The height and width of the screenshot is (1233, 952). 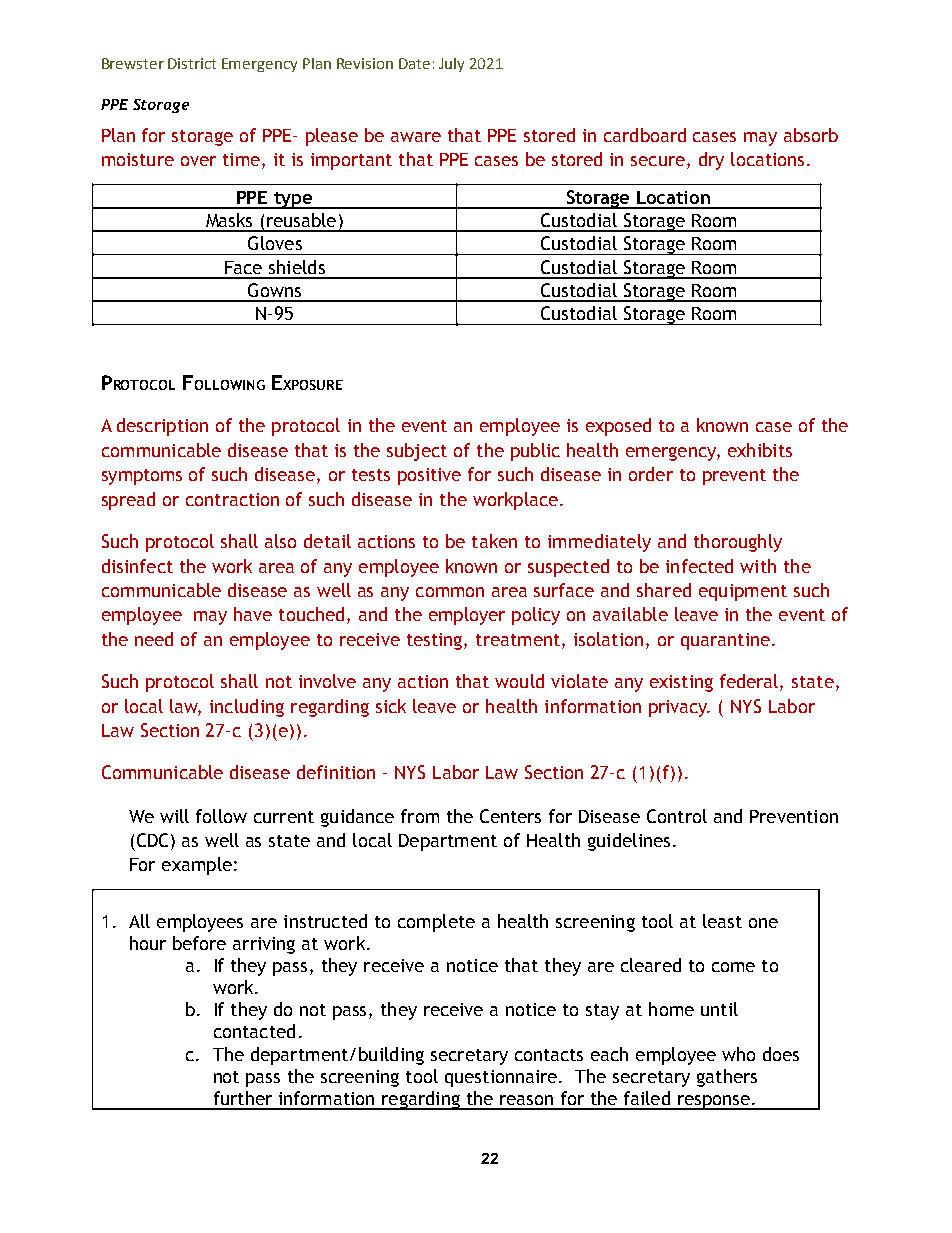 I want to click on will, so click(x=174, y=816).
